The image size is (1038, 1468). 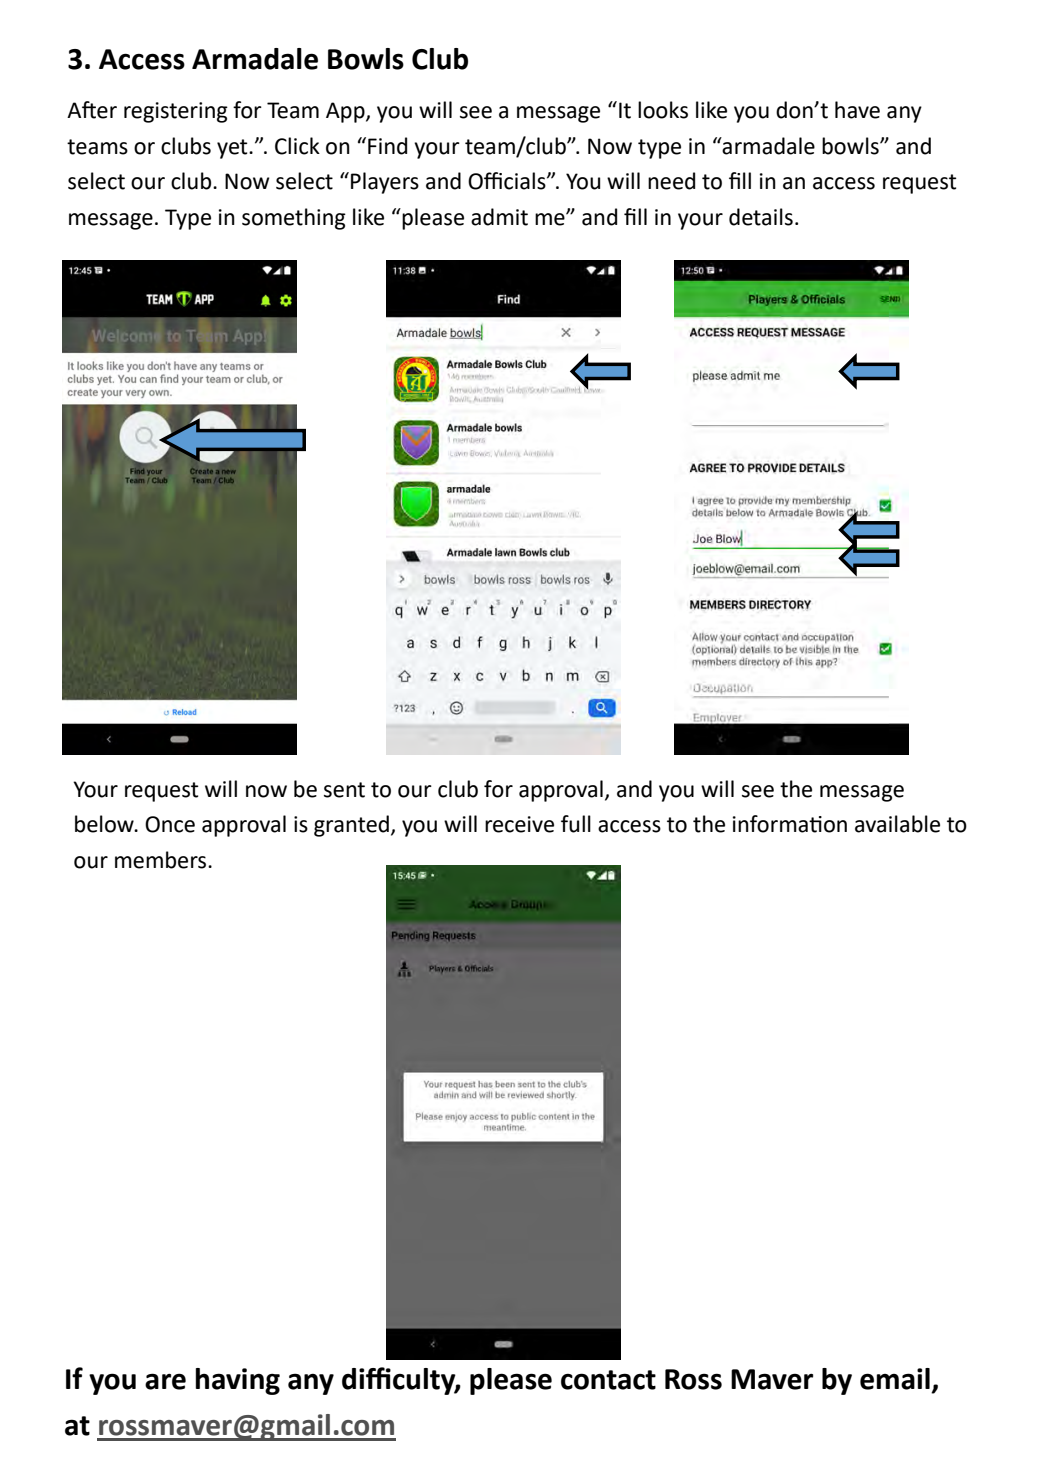 I want to click on email, so click(x=895, y=1379).
